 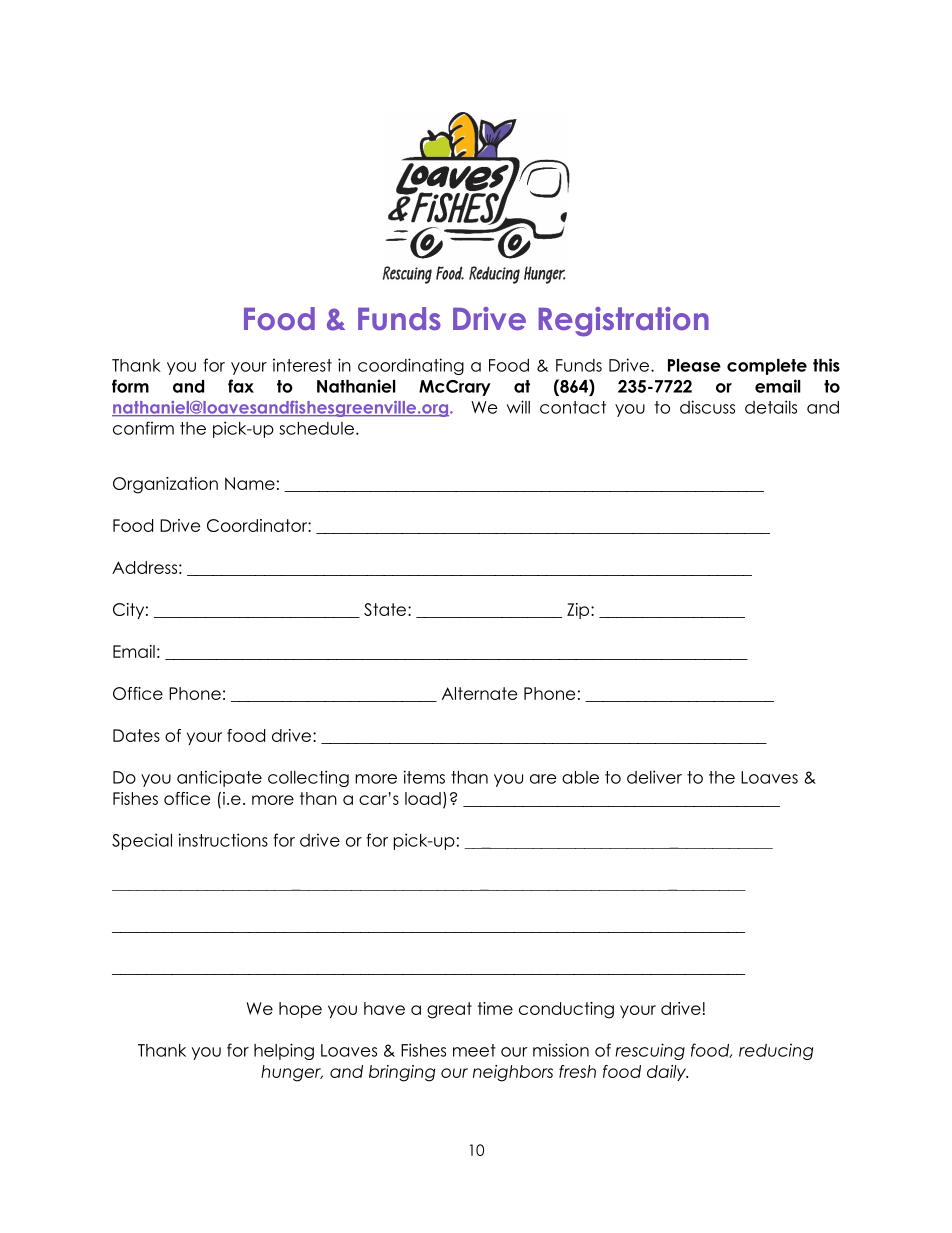 What do you see at coordinates (241, 386) in the screenshot?
I see `fax` at bounding box center [241, 386].
